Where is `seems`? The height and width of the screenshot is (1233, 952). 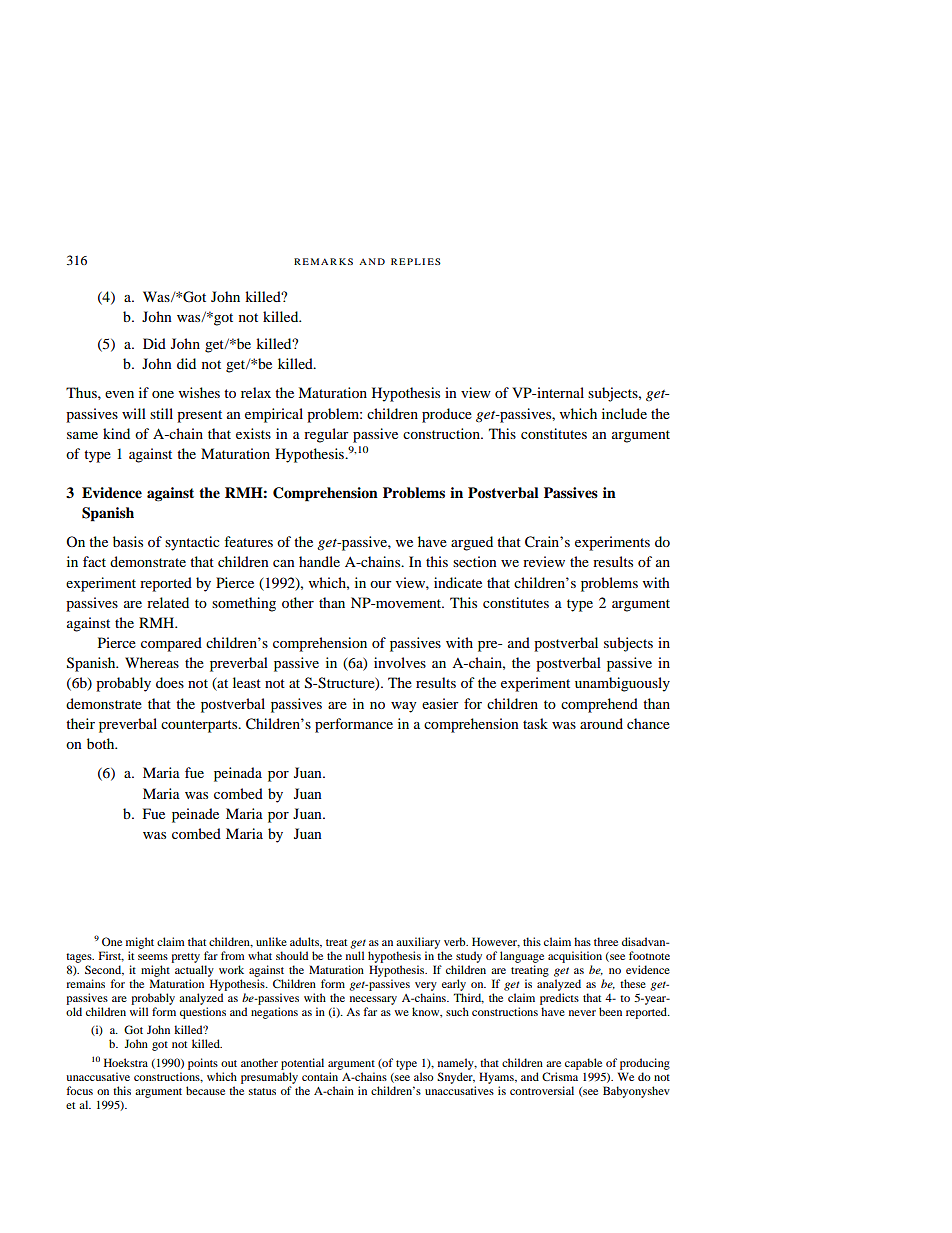
seems is located at coordinates (153, 957).
